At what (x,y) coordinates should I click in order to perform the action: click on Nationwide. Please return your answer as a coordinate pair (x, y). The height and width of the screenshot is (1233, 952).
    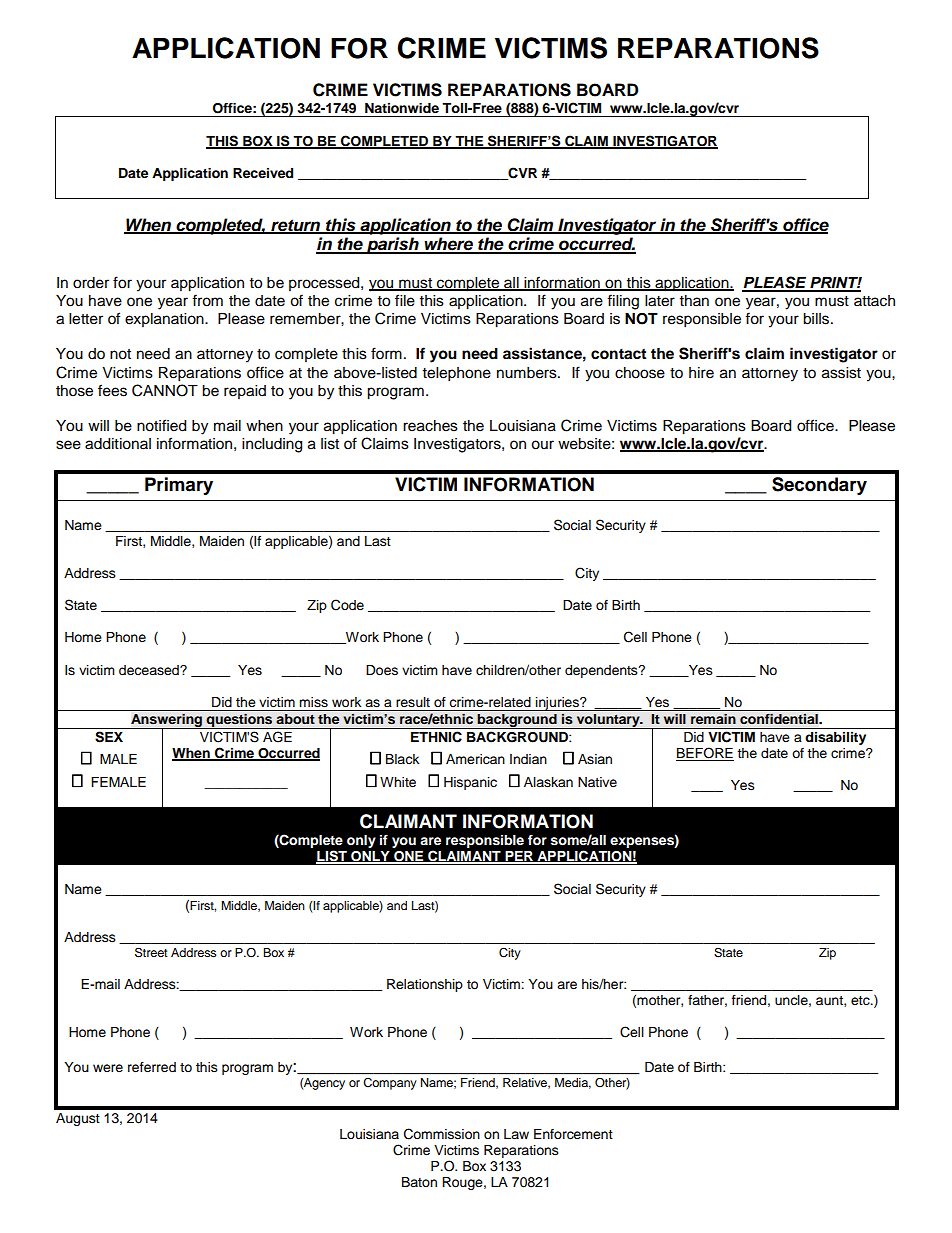
    Looking at the image, I should click on (402, 108).
